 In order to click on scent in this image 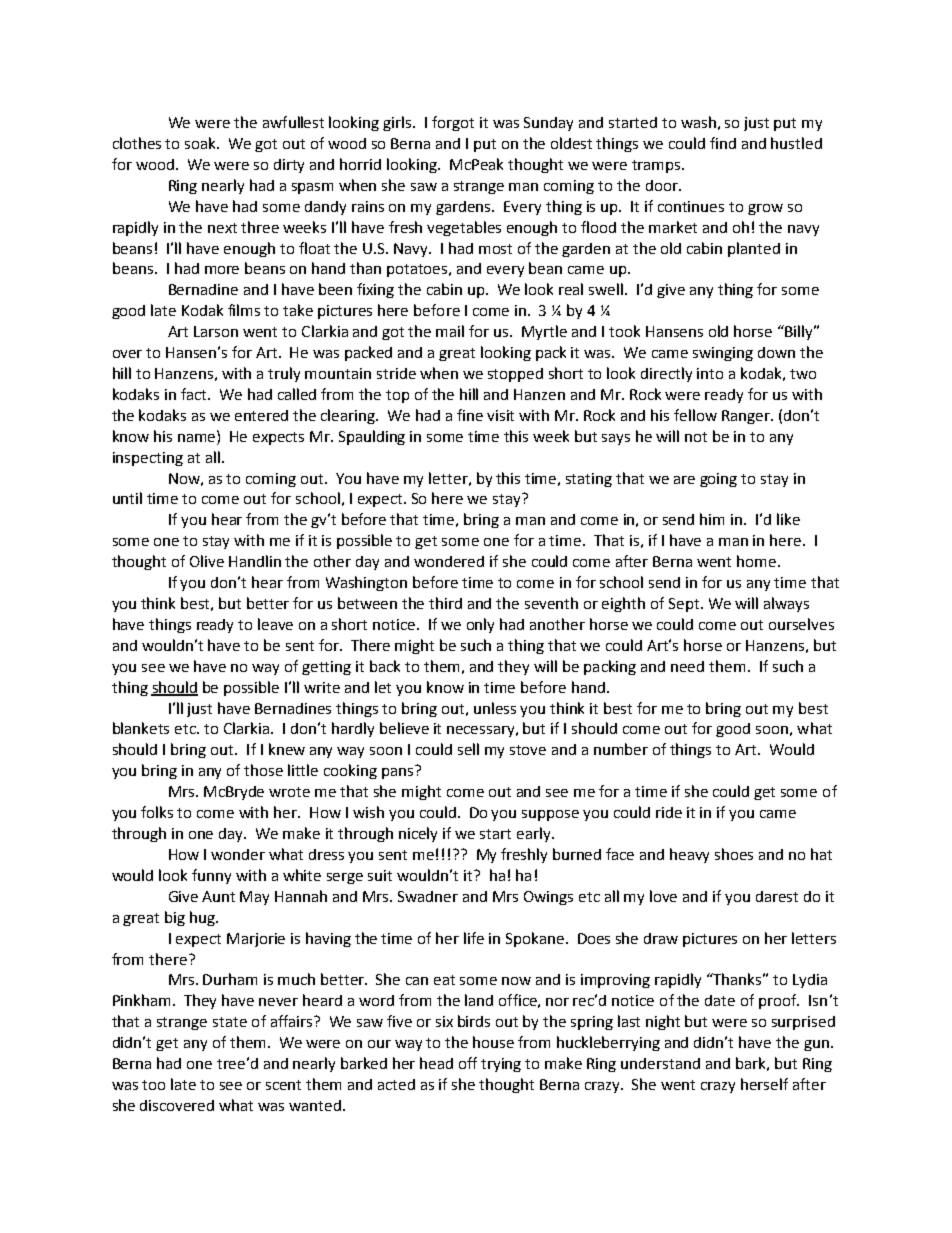, I will do `click(283, 1085)`.
